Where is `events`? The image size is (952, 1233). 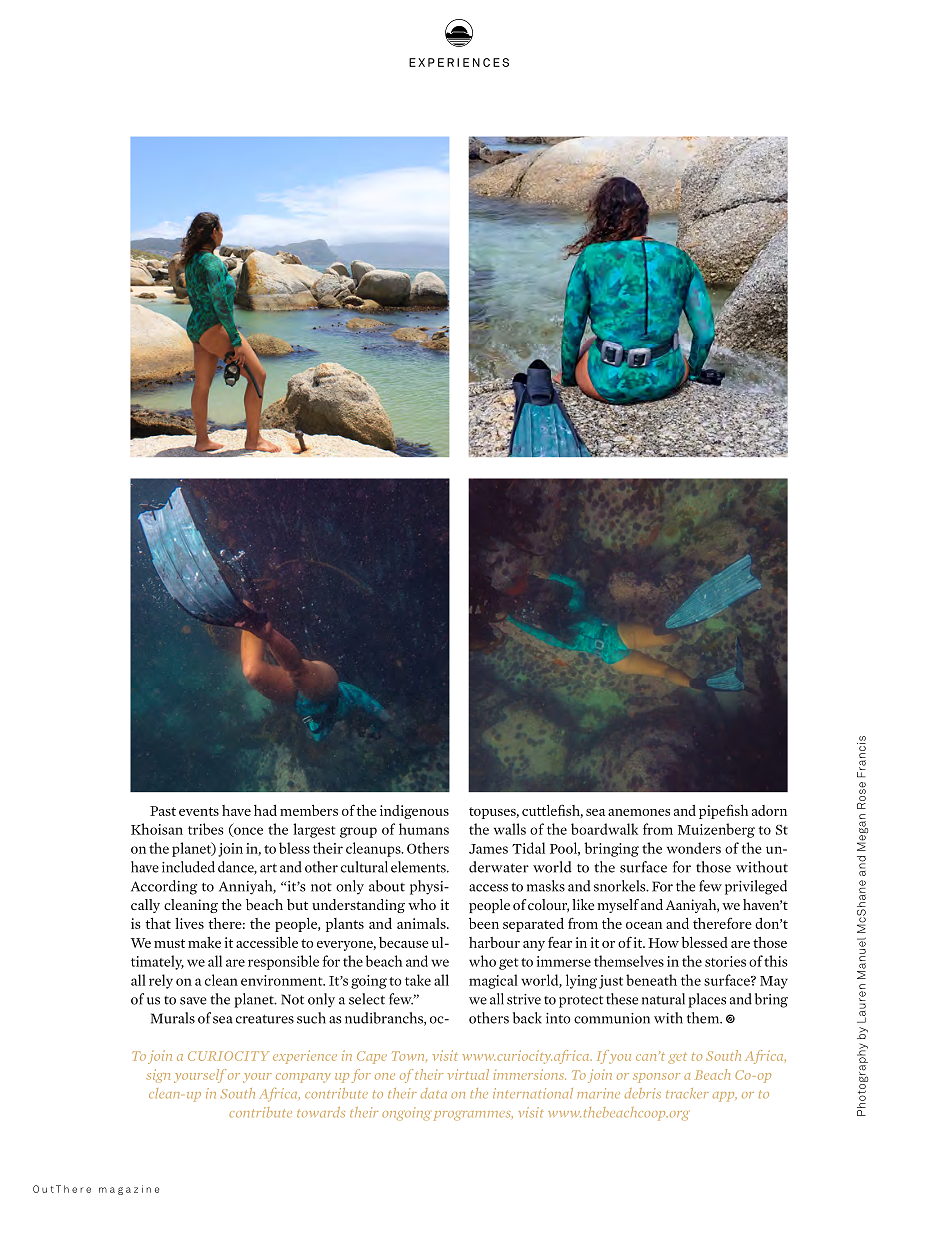 events is located at coordinates (199, 811).
